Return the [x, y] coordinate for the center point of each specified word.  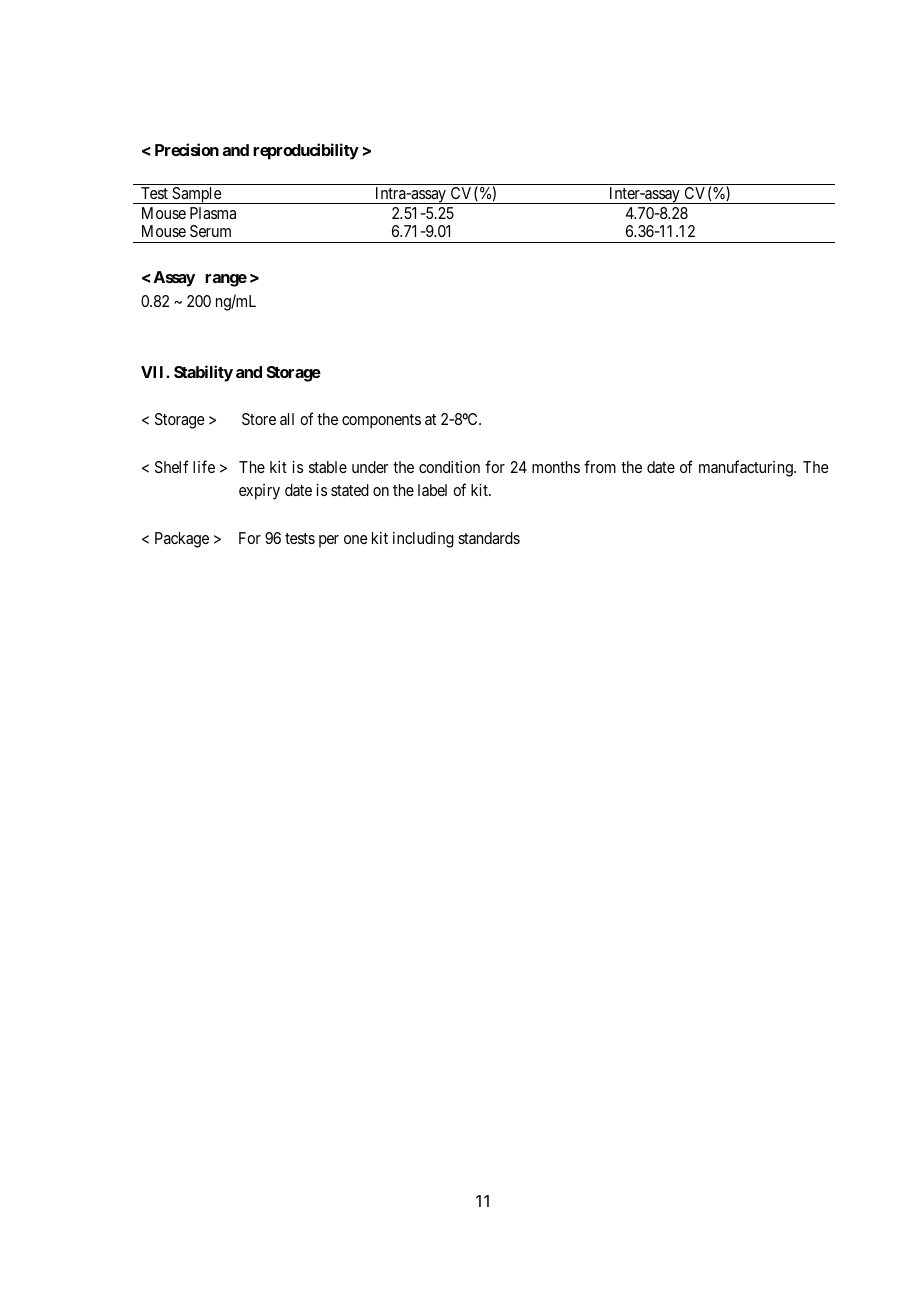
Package [182, 540]
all [287, 419]
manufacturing [747, 468]
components [381, 421]
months [556, 467]
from [600, 466]
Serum [210, 231]
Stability [203, 373]
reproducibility [306, 151]
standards [489, 538]
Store [259, 419]
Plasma [213, 213]
